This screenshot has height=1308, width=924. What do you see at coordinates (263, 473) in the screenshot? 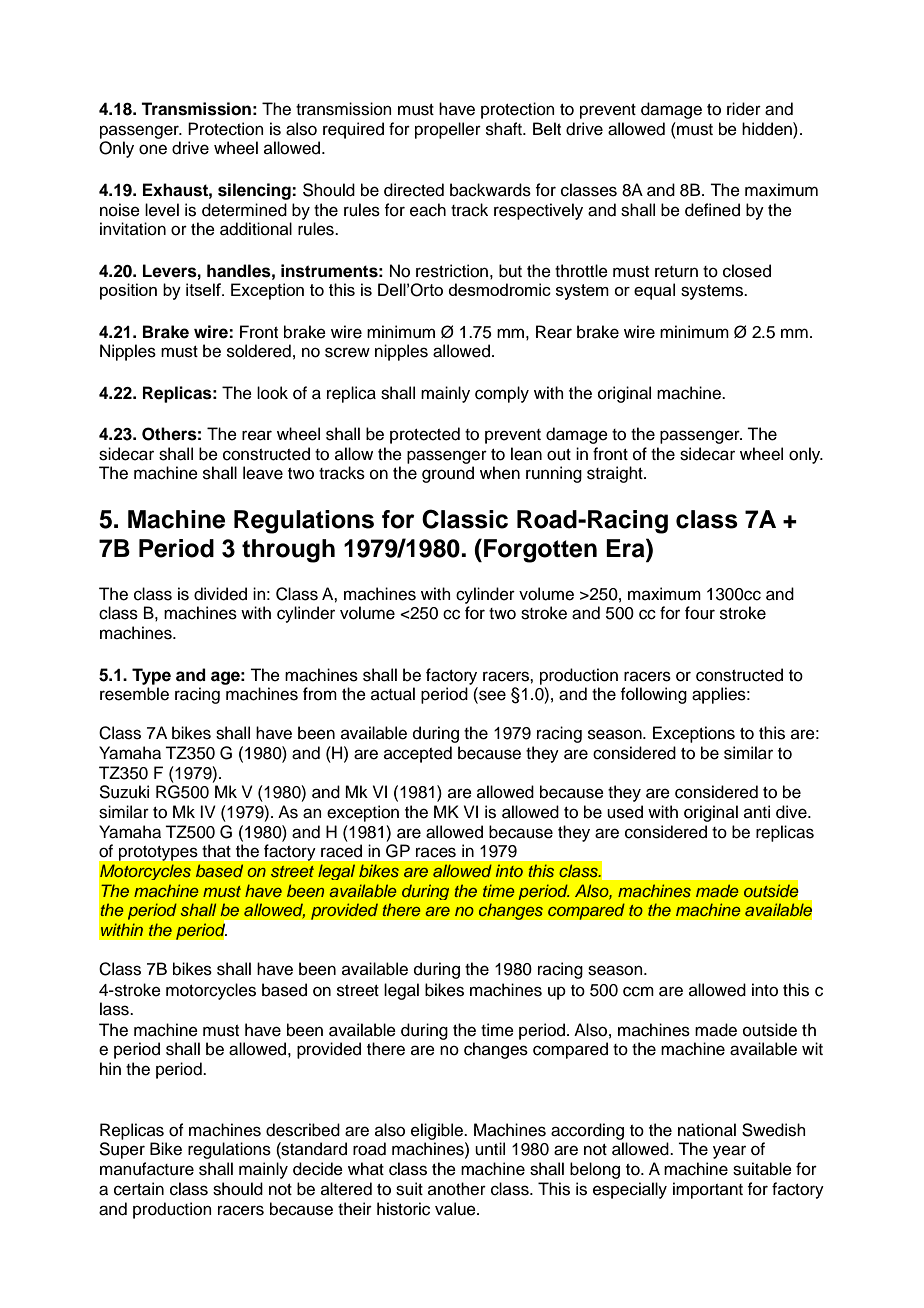
I see `leave` at bounding box center [263, 473].
